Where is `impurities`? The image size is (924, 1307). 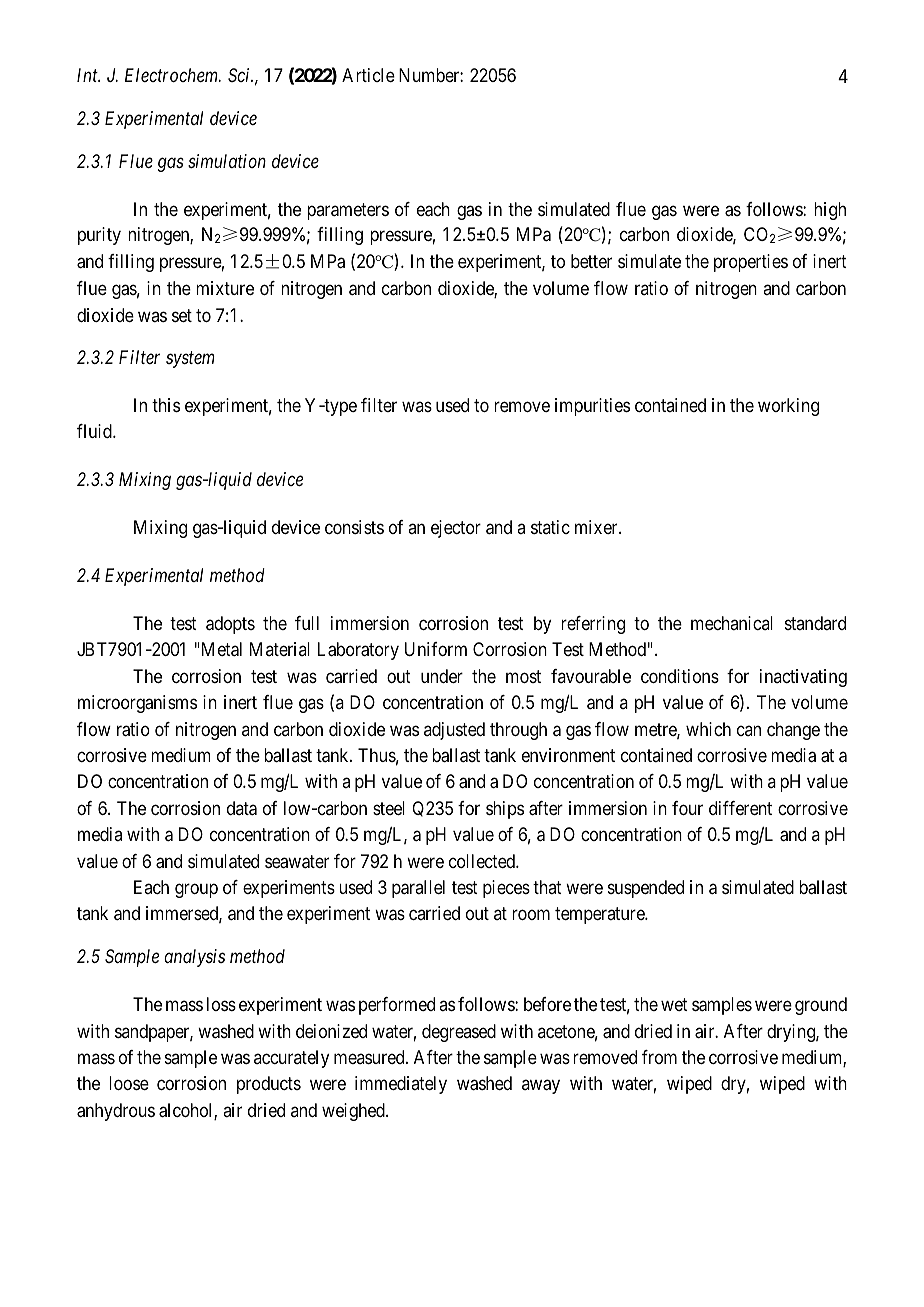 impurities is located at coordinates (592, 407).
